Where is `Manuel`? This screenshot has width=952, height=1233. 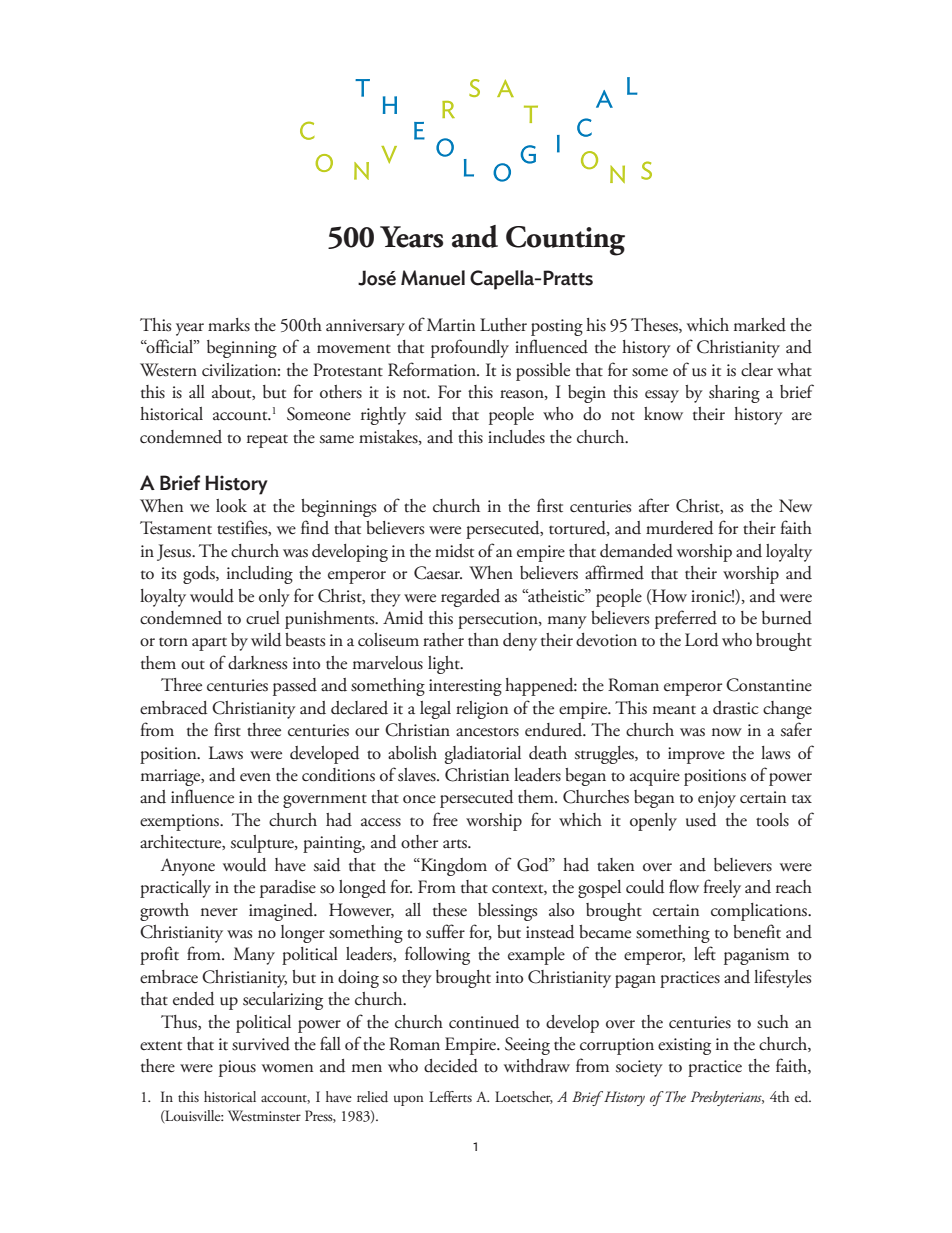 Manuel is located at coordinates (433, 278).
